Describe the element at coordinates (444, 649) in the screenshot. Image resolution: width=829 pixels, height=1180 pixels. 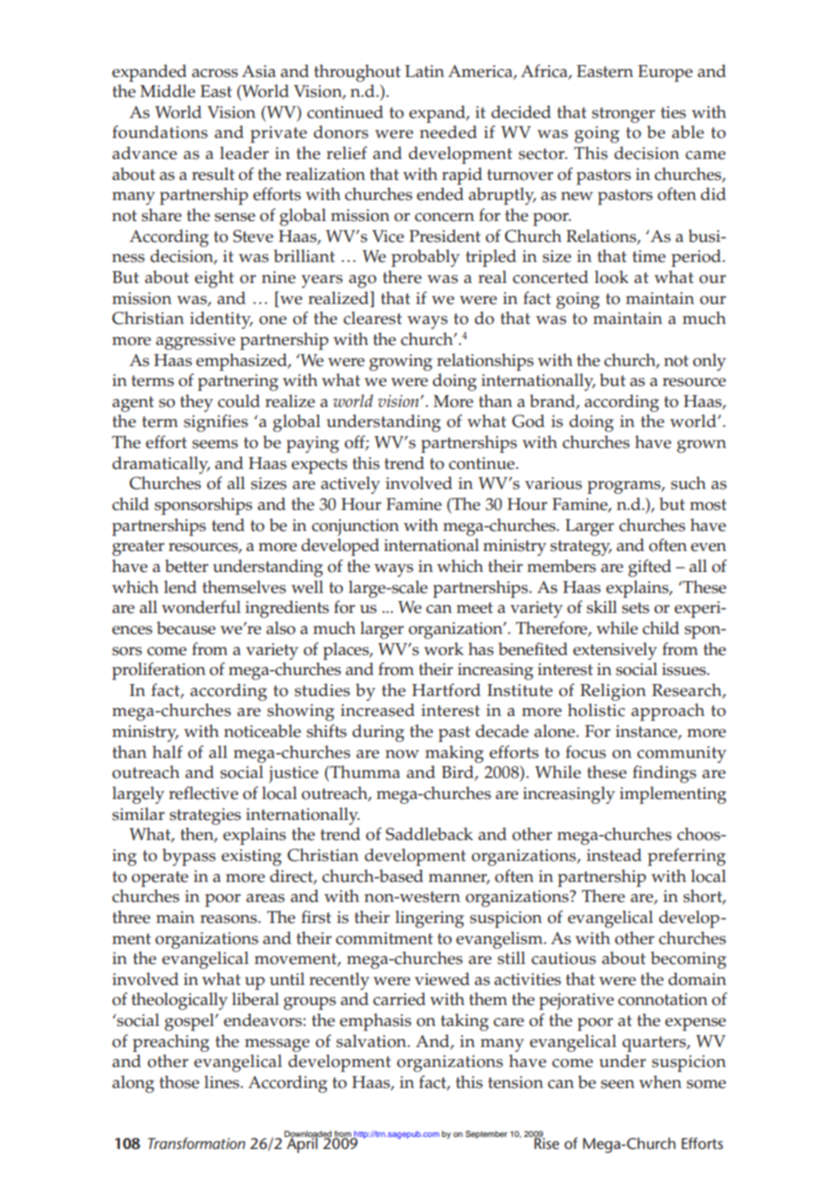
I see `work` at that location.
